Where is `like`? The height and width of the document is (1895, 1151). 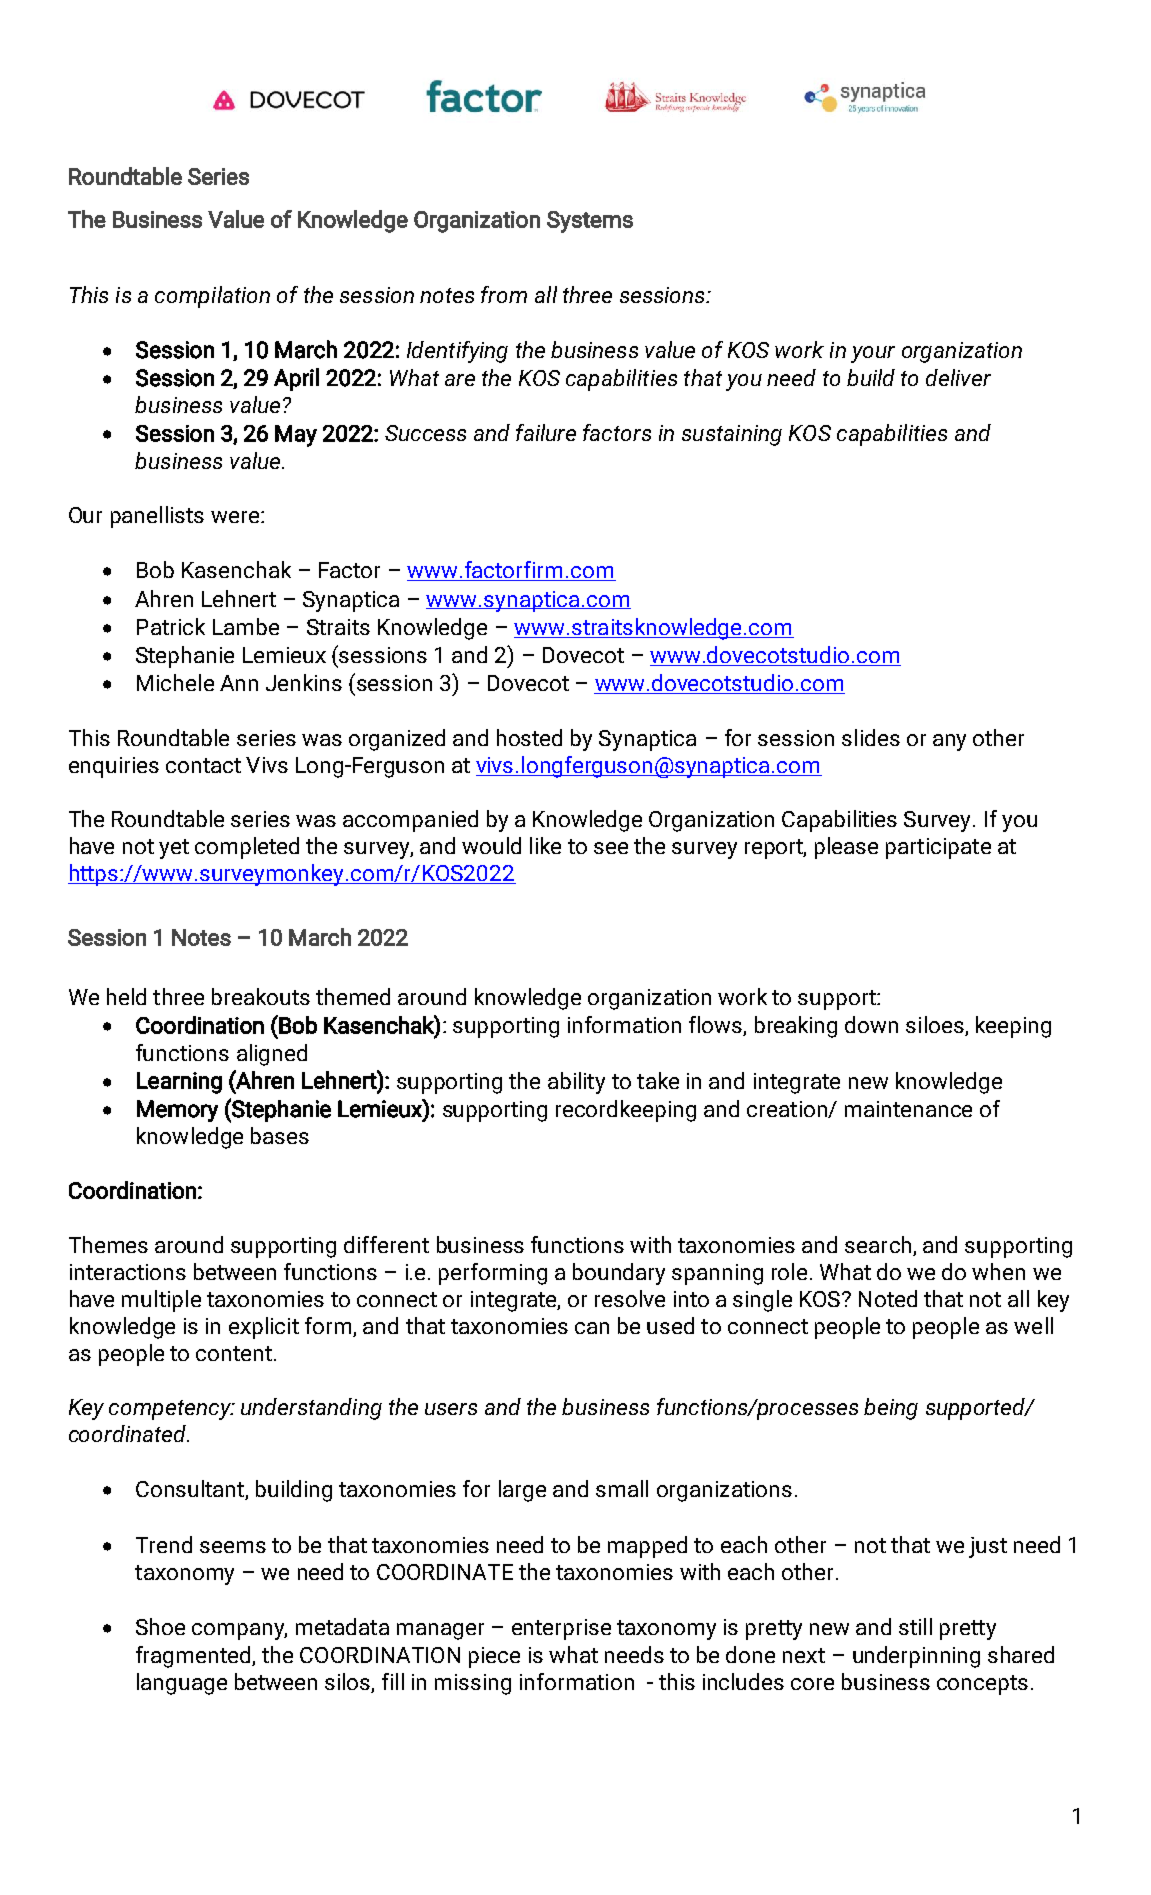 like is located at coordinates (545, 845).
